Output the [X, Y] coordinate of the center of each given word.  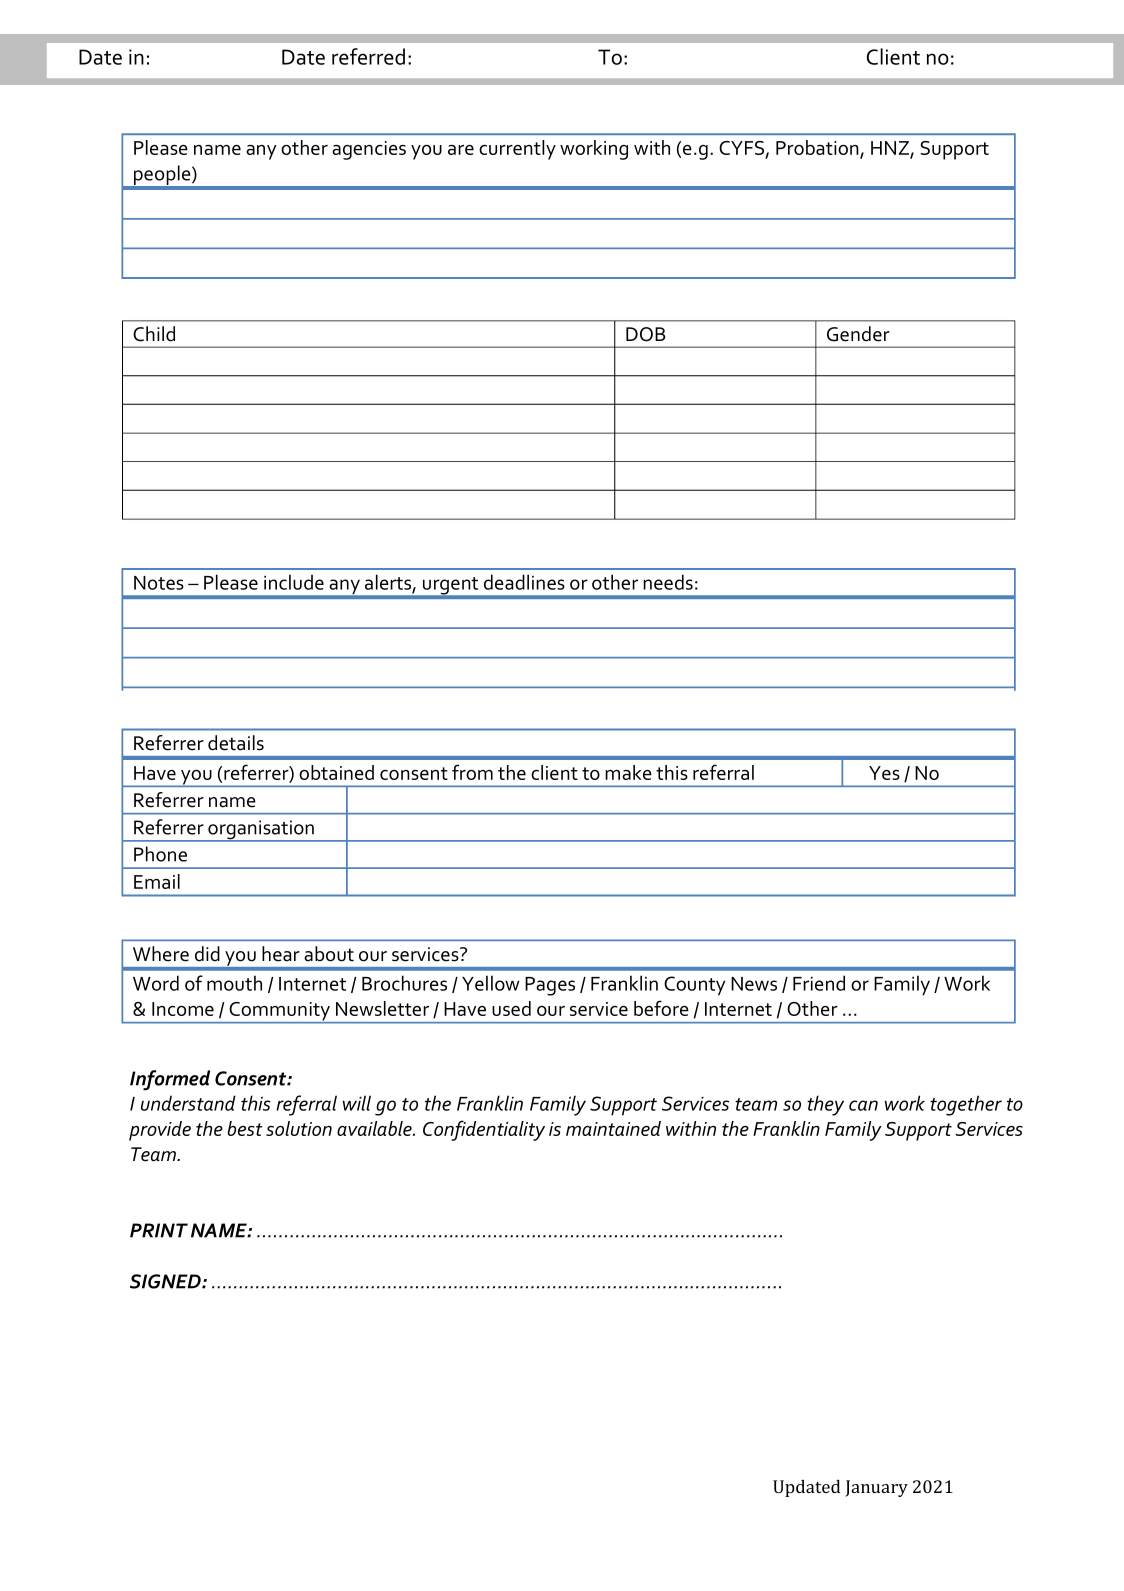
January [877, 1488]
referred [368, 56]
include [294, 582]
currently [517, 150]
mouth [234, 983]
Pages [550, 986]
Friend [819, 983]
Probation [818, 149]
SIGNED [166, 1281]
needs [668, 582]
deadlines [524, 582]
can [863, 1105]
